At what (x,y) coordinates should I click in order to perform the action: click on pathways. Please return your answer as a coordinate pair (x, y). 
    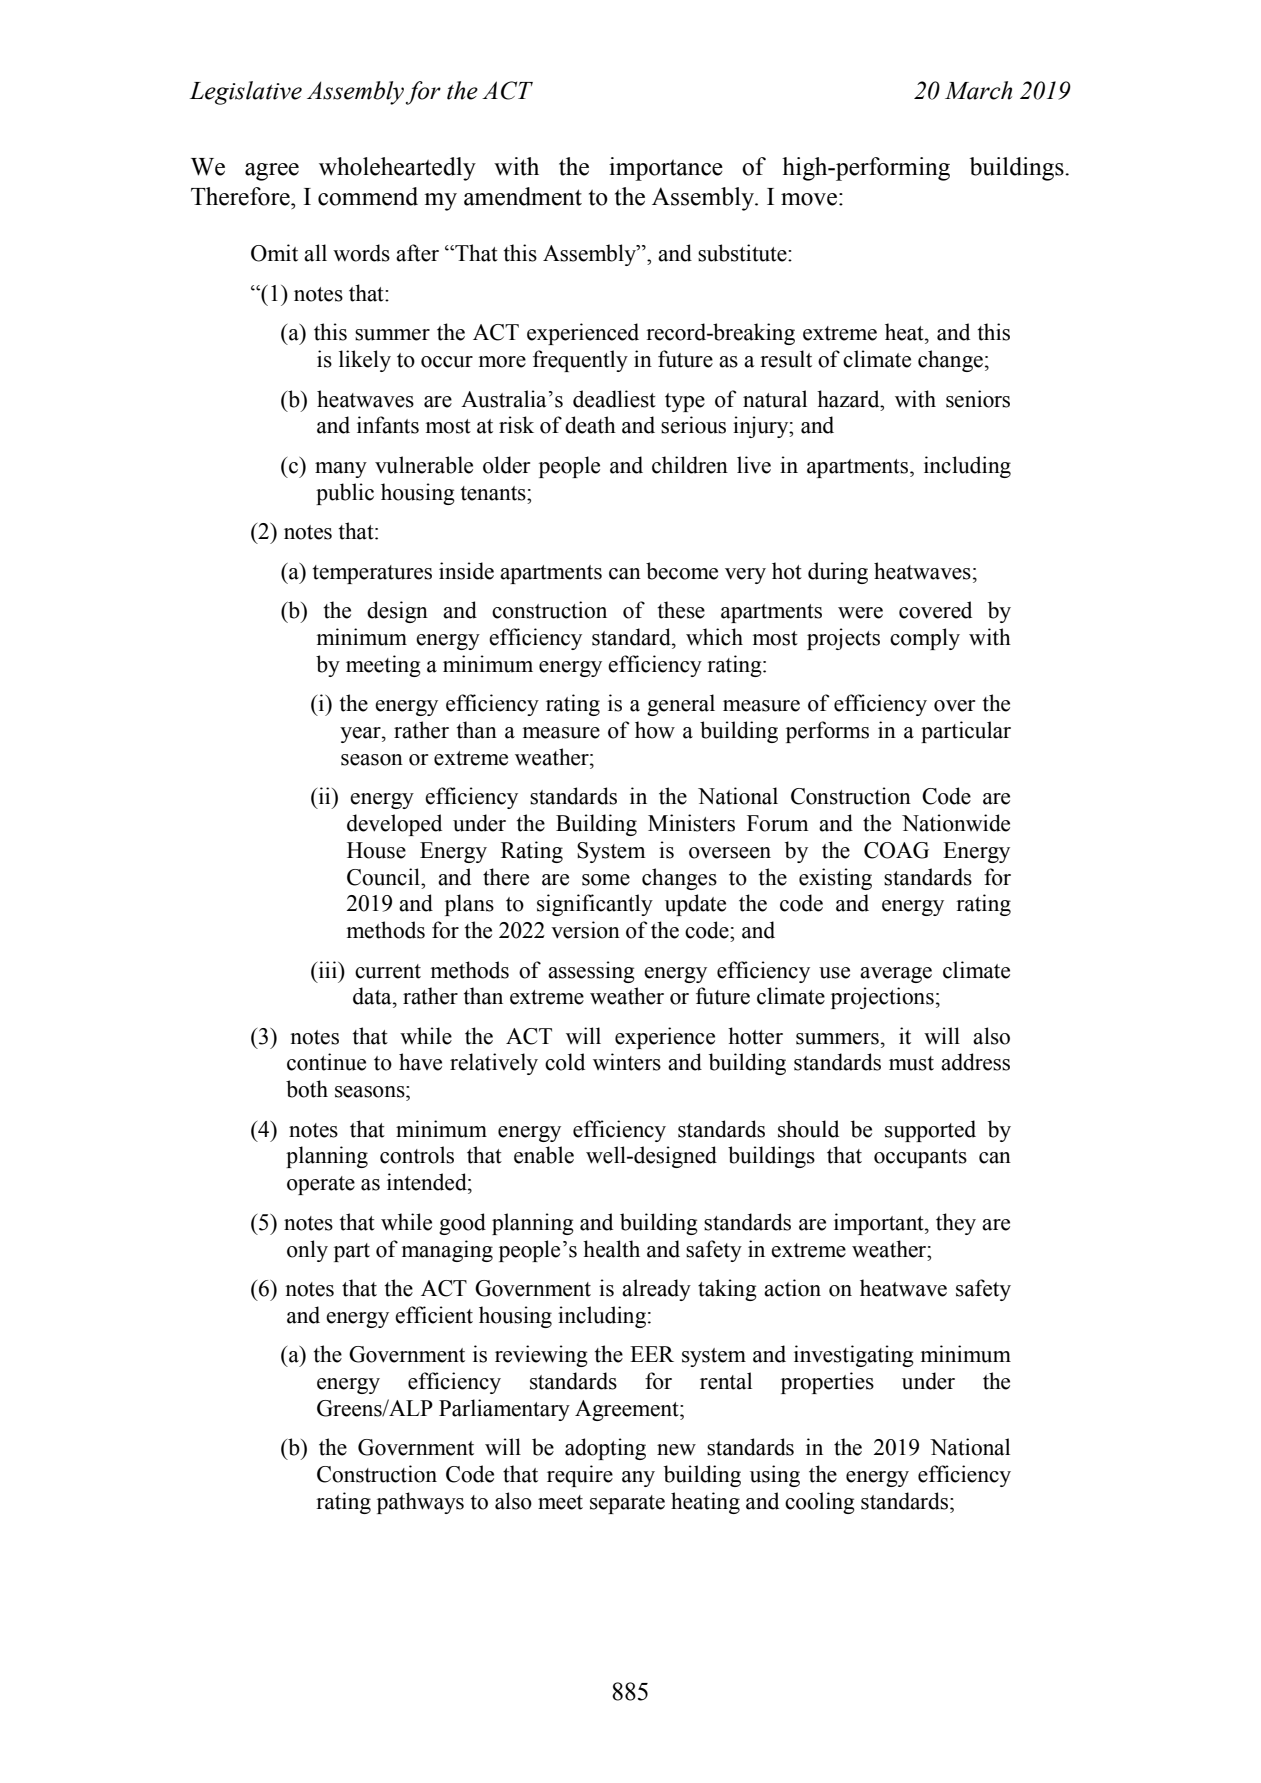
    Looking at the image, I should click on (420, 1503).
